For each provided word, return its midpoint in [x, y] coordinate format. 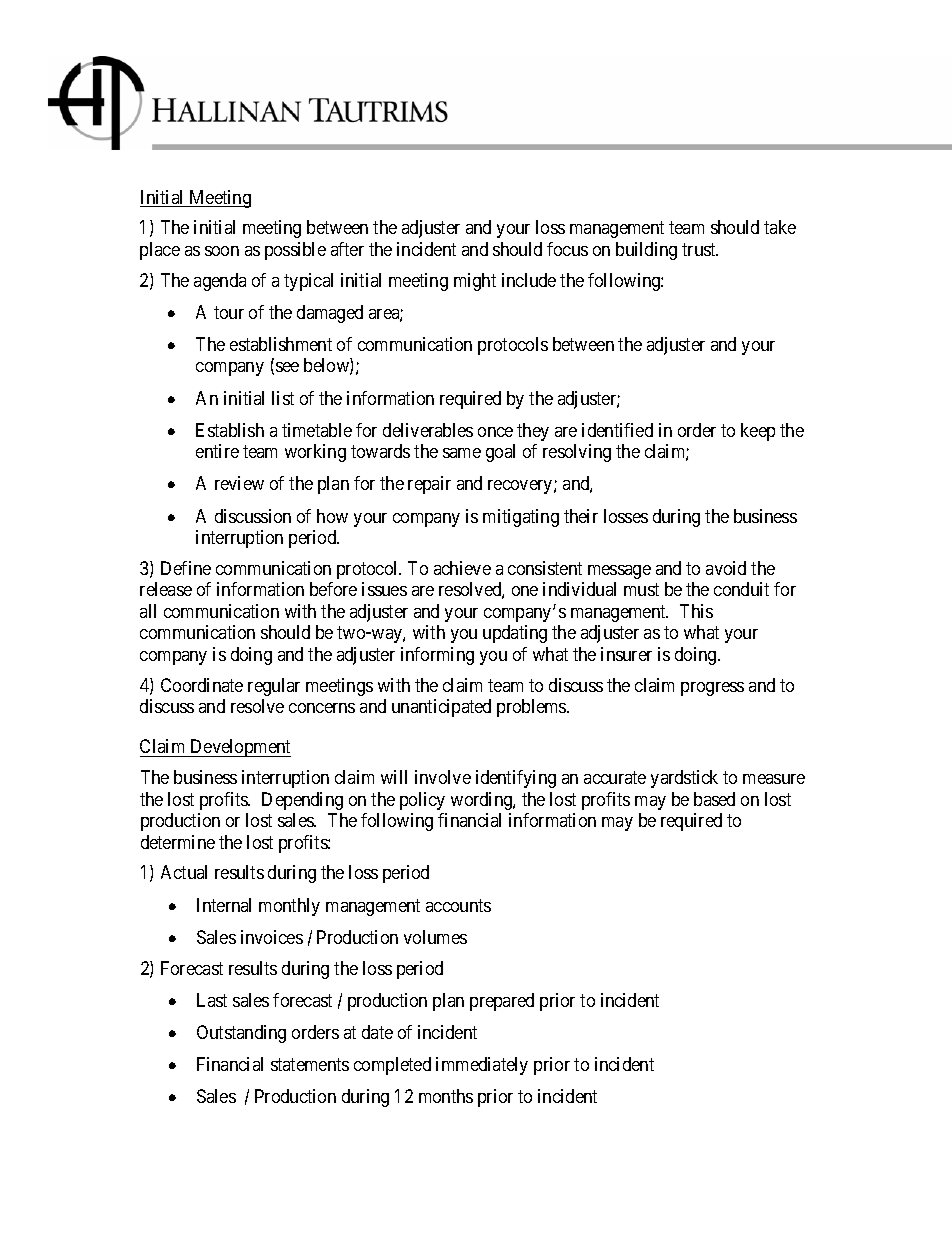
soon [222, 251]
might [475, 282]
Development [239, 748]
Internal [224, 905]
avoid [726, 568]
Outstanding [241, 1034]
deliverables [428, 430]
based [714, 799]
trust [700, 249]
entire [217, 451]
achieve [462, 568]
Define [186, 568]
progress [712, 689]
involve [443, 777]
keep [758, 432]
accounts [458, 905]
